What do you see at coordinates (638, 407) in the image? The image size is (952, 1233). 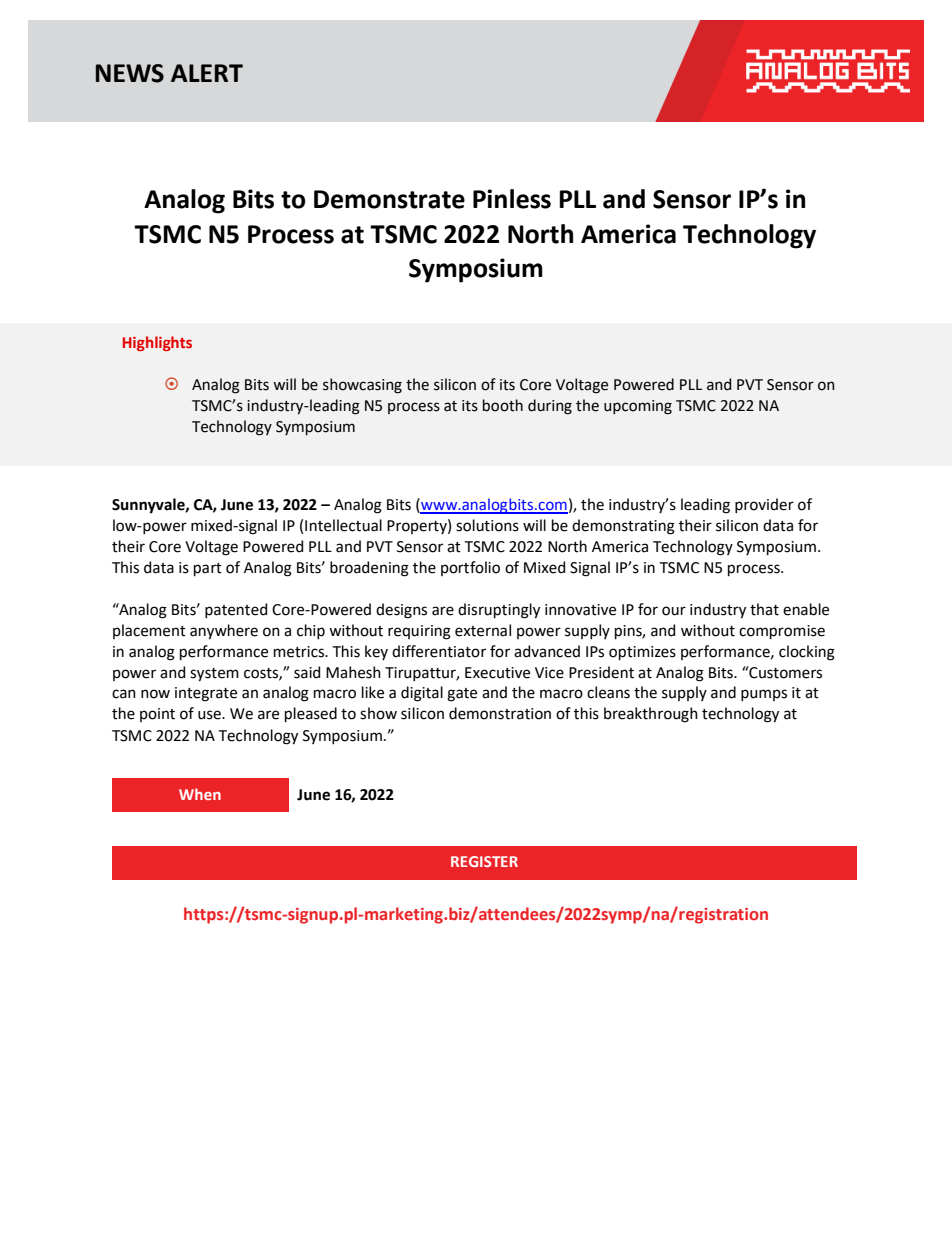 I see `upcoming` at bounding box center [638, 407].
